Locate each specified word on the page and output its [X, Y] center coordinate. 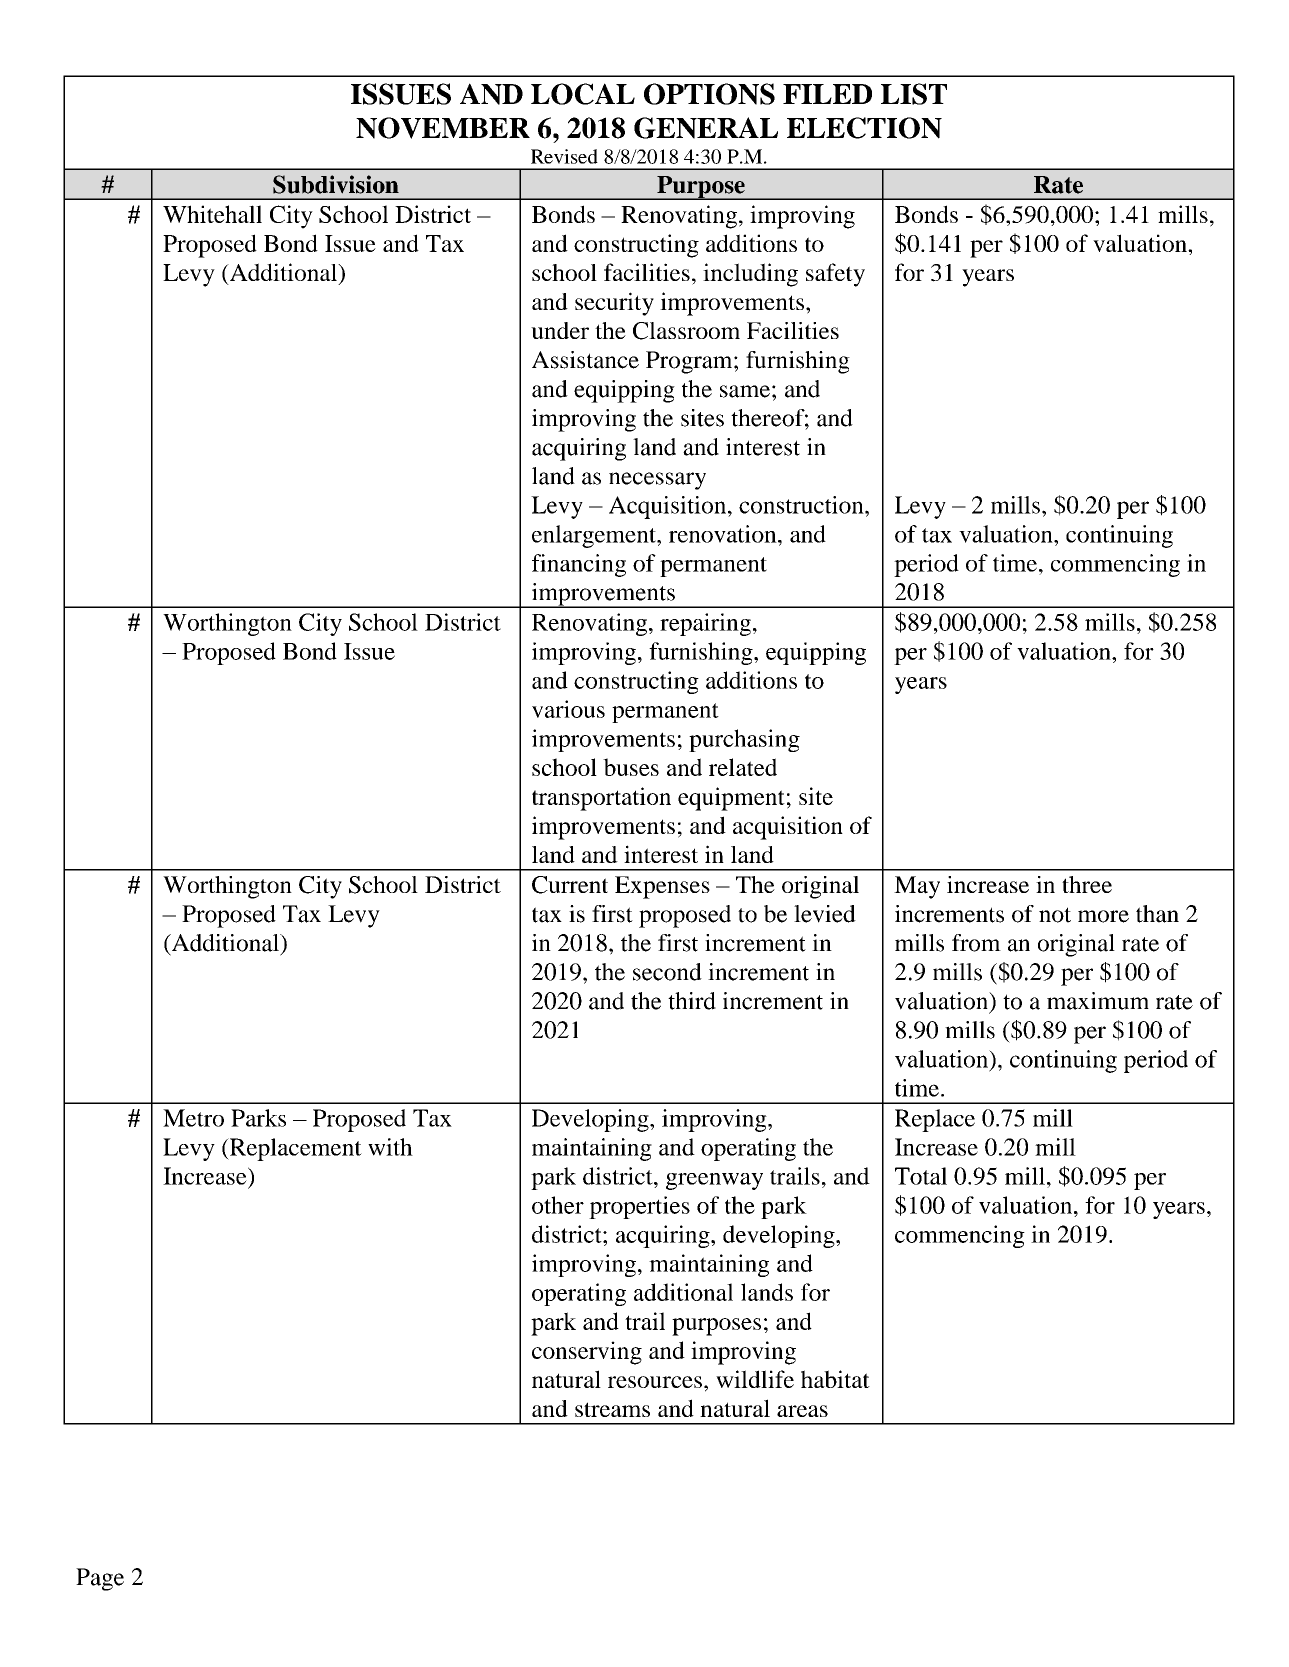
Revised [564, 156]
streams [612, 1409]
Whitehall [212, 214]
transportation [601, 799]
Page [100, 1579]
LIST [914, 94]
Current [570, 885]
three [1087, 884]
